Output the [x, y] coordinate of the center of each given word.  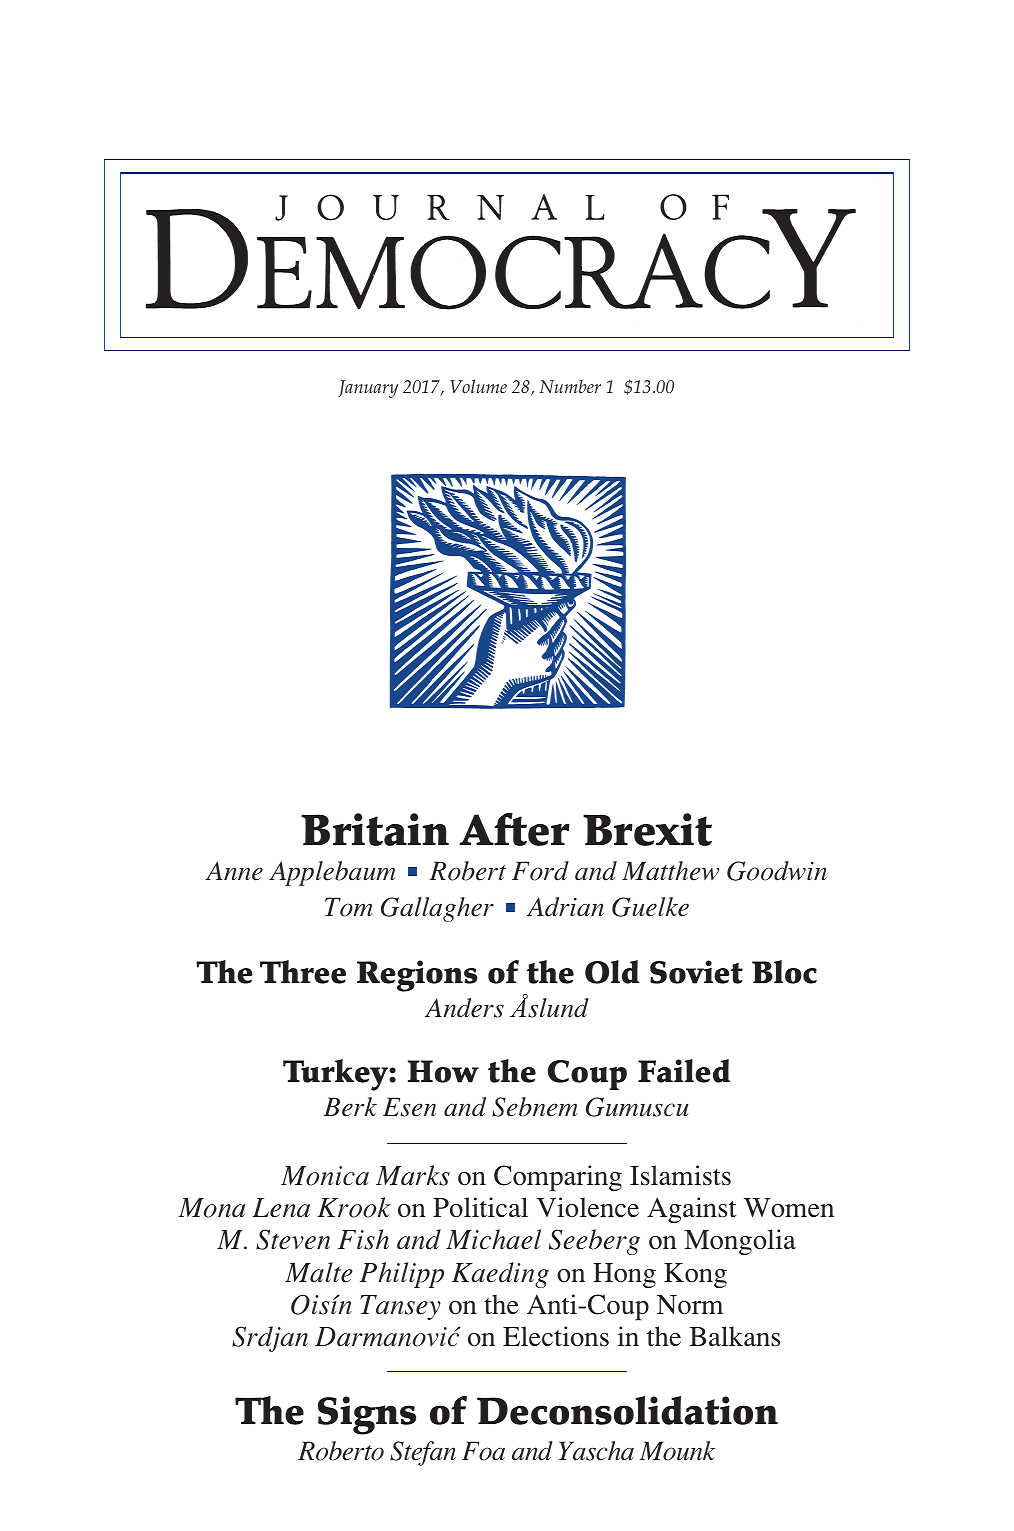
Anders [464, 1008]
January [368, 389]
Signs [367, 1415]
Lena [281, 1208]
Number [570, 386]
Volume [478, 386]
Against [691, 1210]
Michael [493, 1239]
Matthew [670, 871]
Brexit [647, 829]
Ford [540, 871]
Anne [234, 871]
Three [303, 972]
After [515, 829]
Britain [375, 829]
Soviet [696, 972]
